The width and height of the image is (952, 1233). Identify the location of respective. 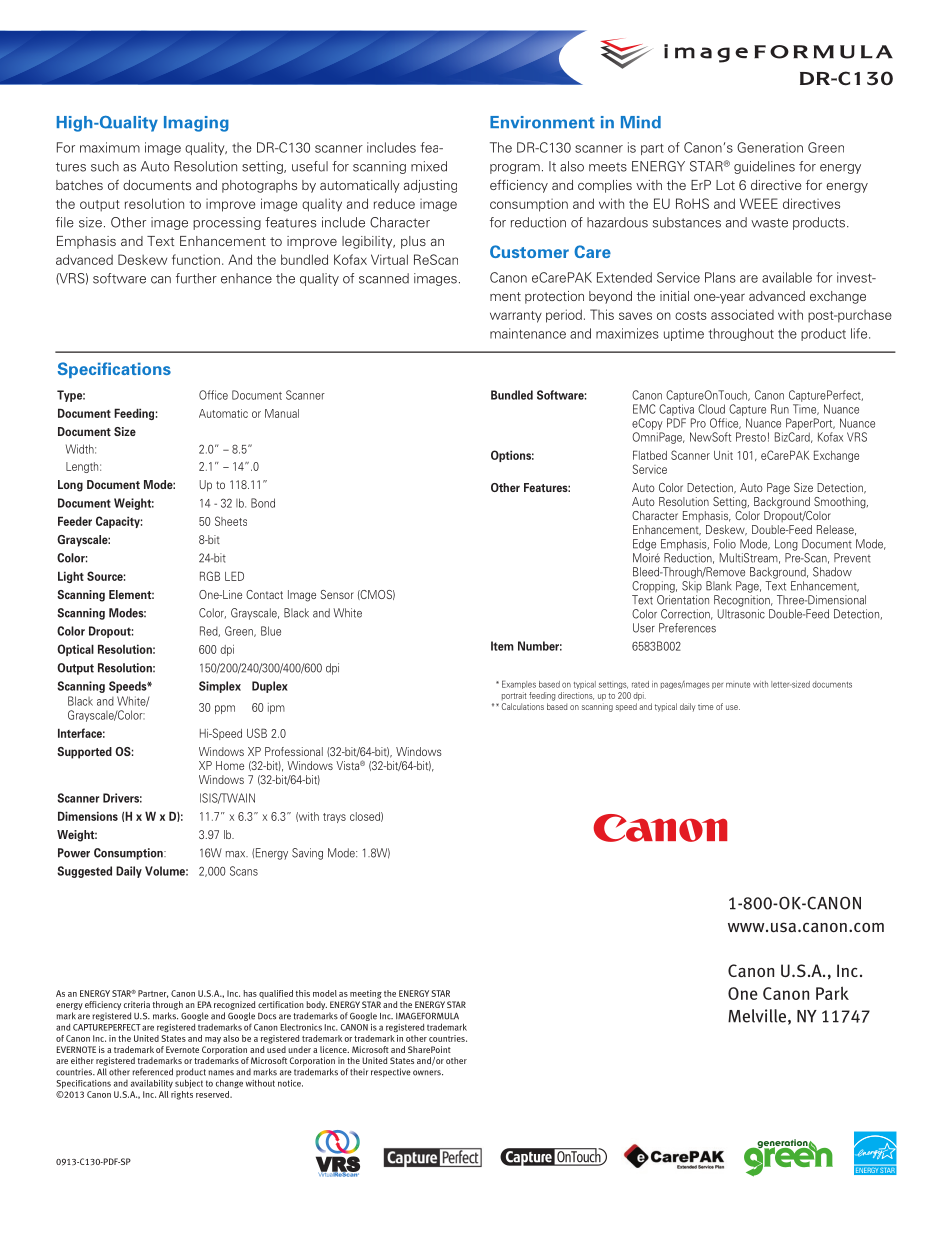
(391, 1072).
